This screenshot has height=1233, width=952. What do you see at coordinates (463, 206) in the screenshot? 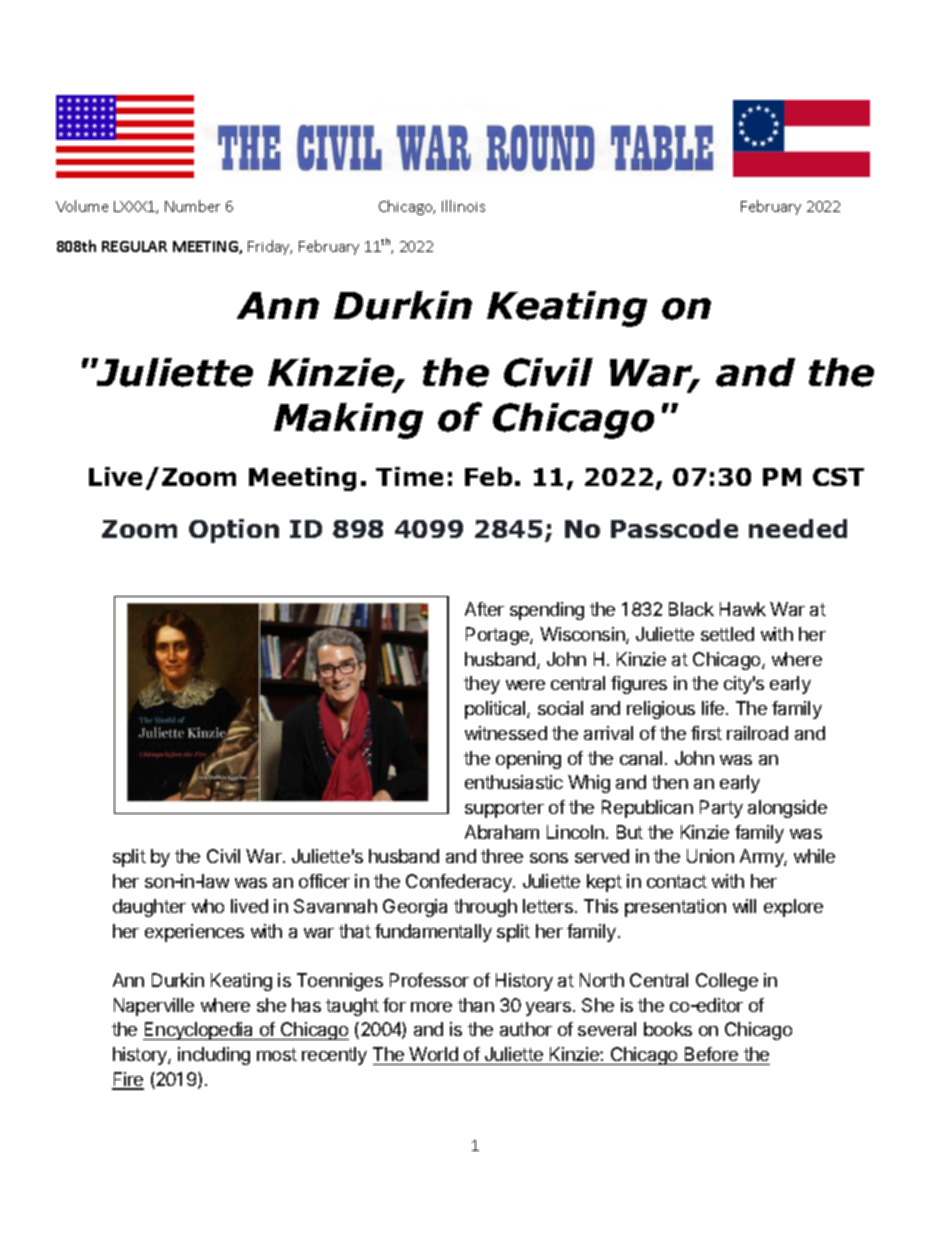
I see `Illinois` at bounding box center [463, 206].
